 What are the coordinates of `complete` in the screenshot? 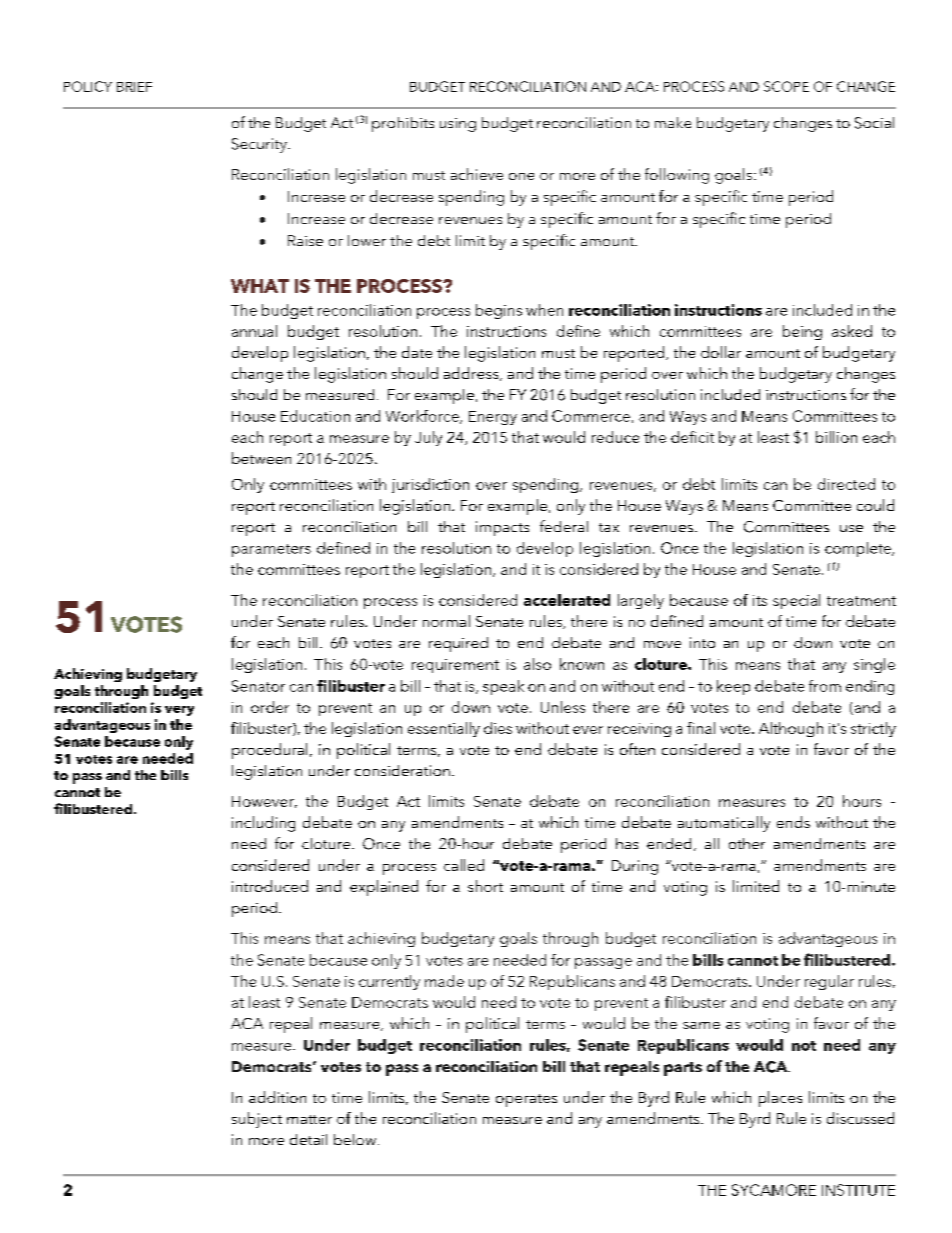 It's located at (859, 549).
